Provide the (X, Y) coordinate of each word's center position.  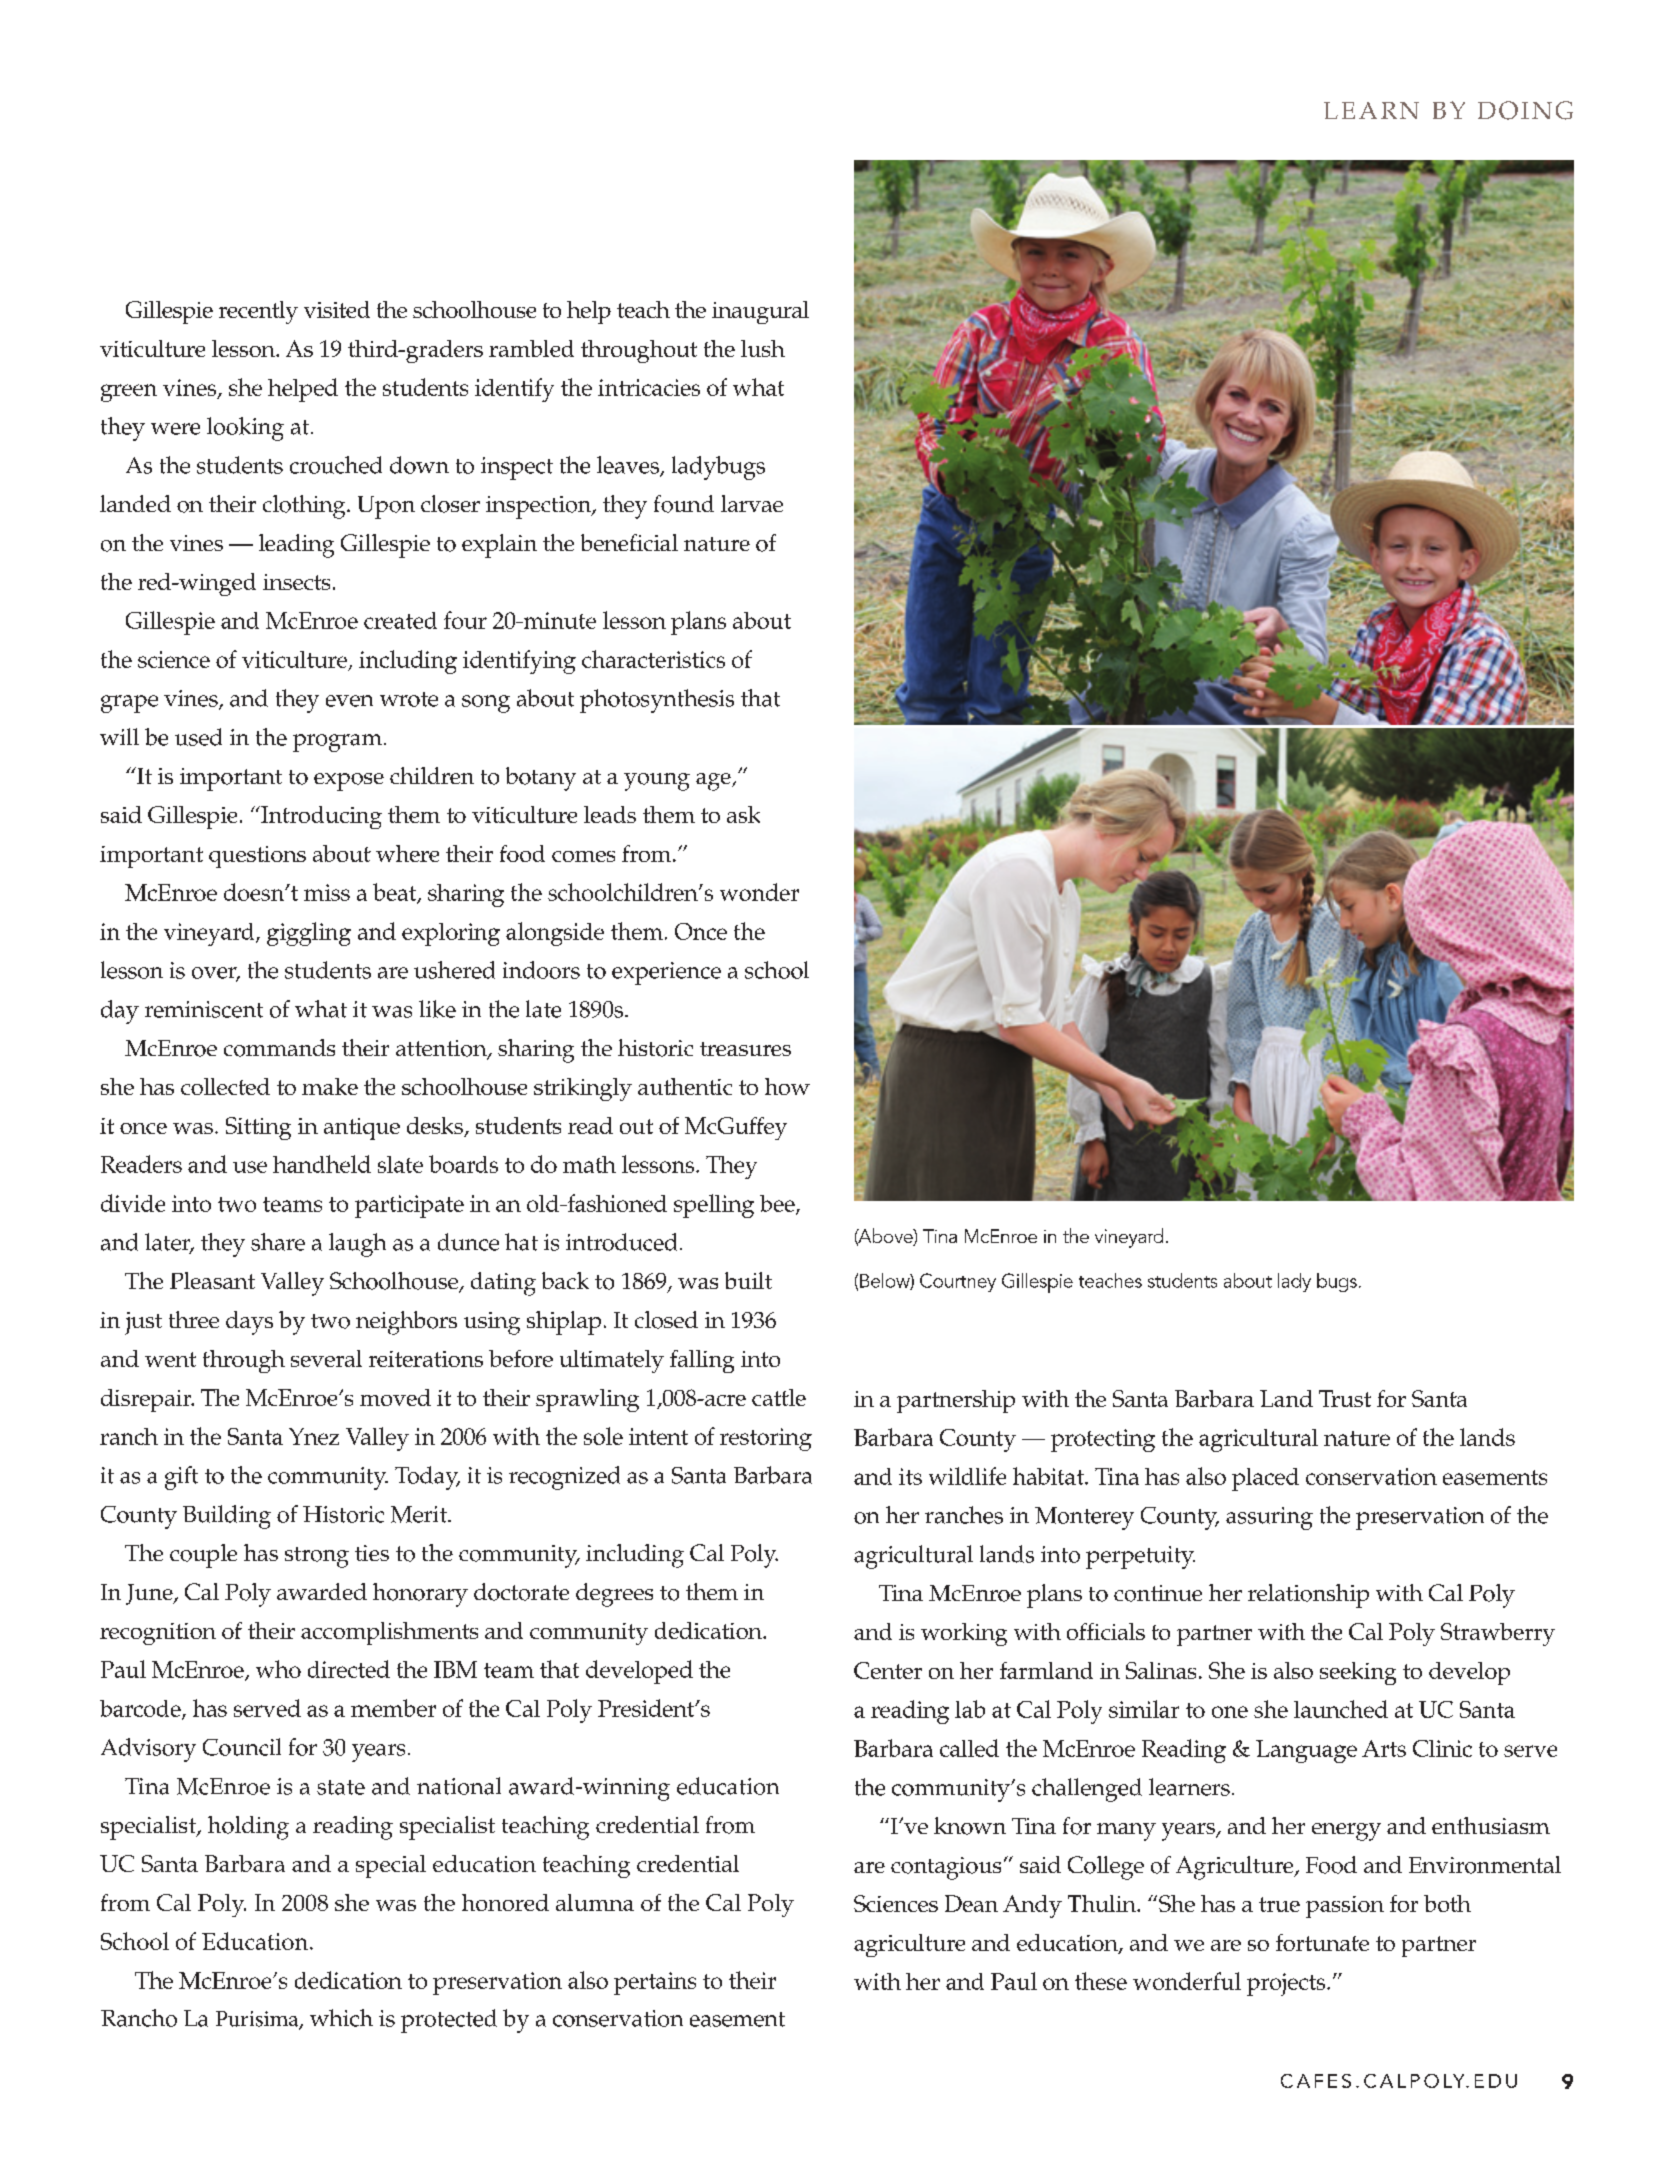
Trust (1345, 1398)
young (657, 782)
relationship (1308, 1596)
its (910, 1476)
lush (763, 348)
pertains (655, 1983)
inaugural (760, 312)
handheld (322, 1164)
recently (258, 312)
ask (743, 814)
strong (317, 1557)
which (341, 2018)
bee (778, 1204)
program (337, 743)
